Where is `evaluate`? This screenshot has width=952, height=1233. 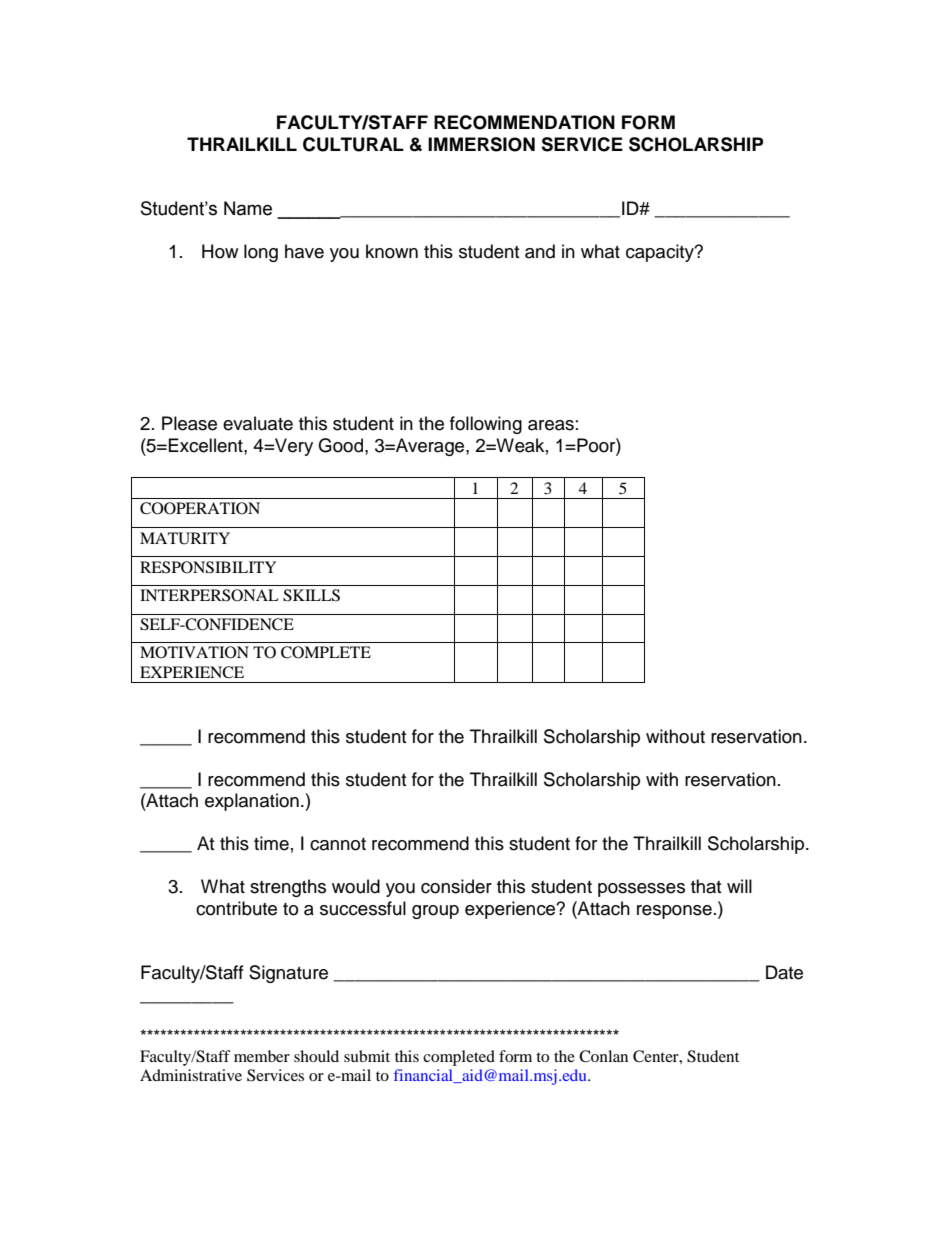 evaluate is located at coordinates (258, 423).
